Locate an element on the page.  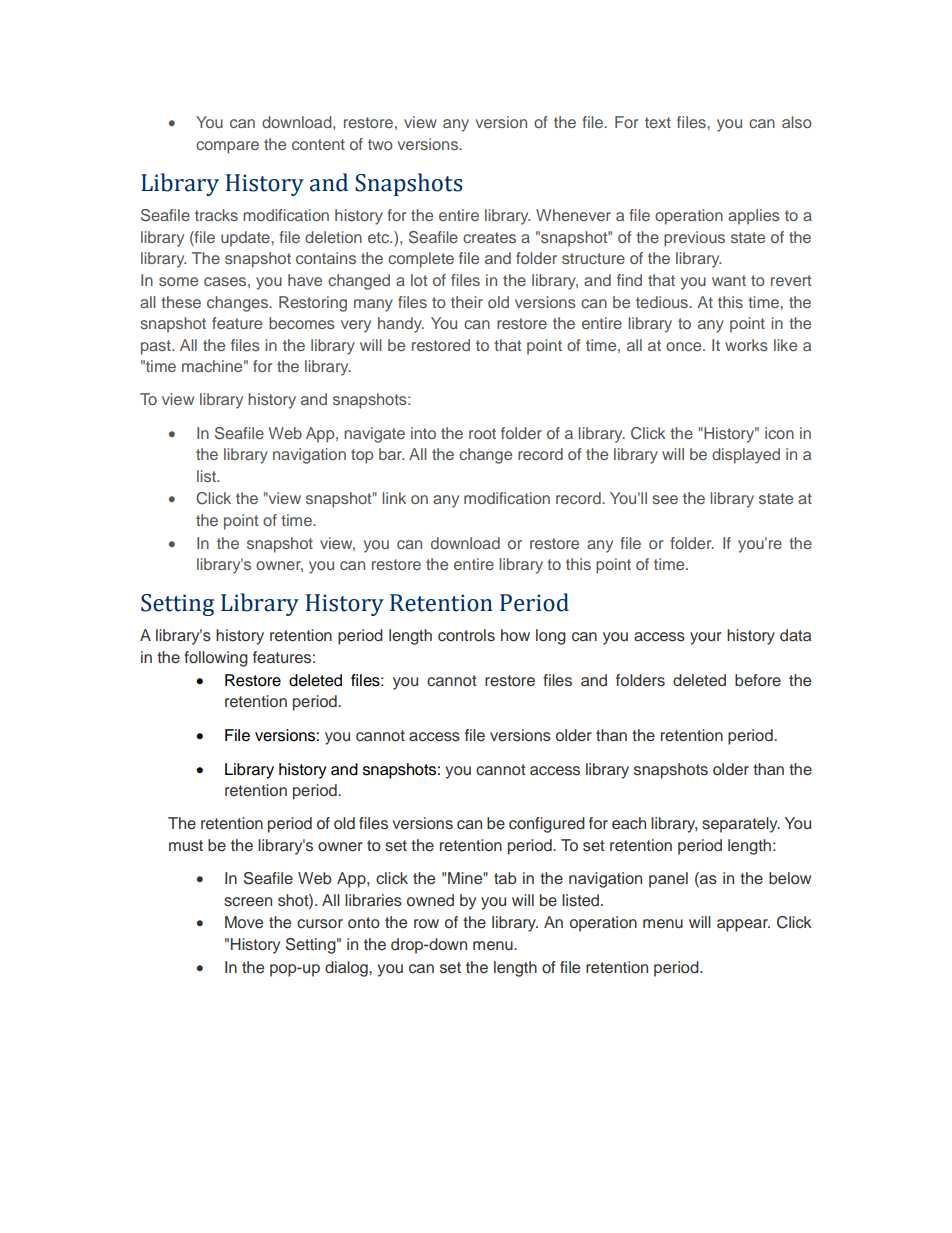
compare is located at coordinates (227, 147).
